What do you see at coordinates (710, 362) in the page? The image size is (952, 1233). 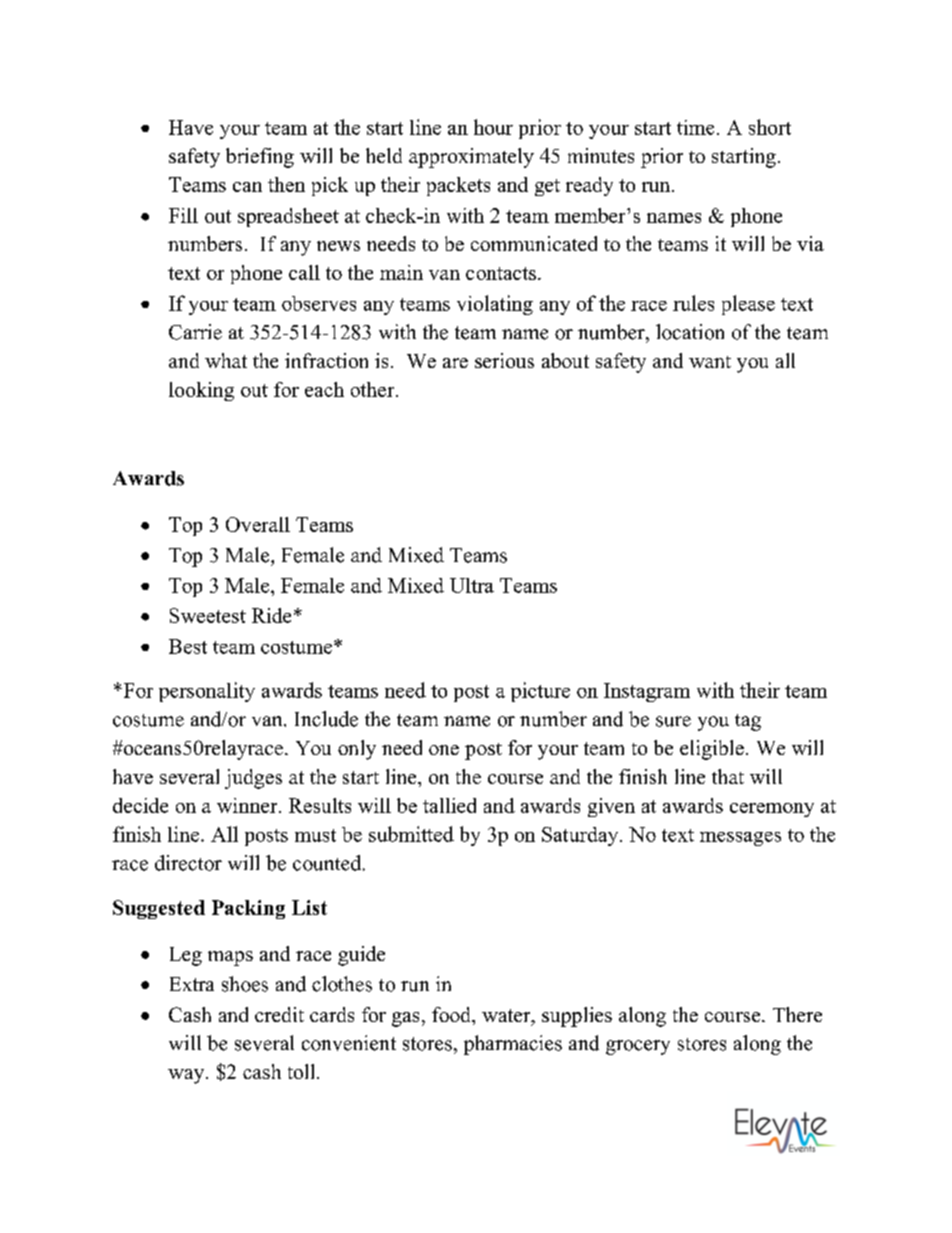 I see `want` at bounding box center [710, 362].
